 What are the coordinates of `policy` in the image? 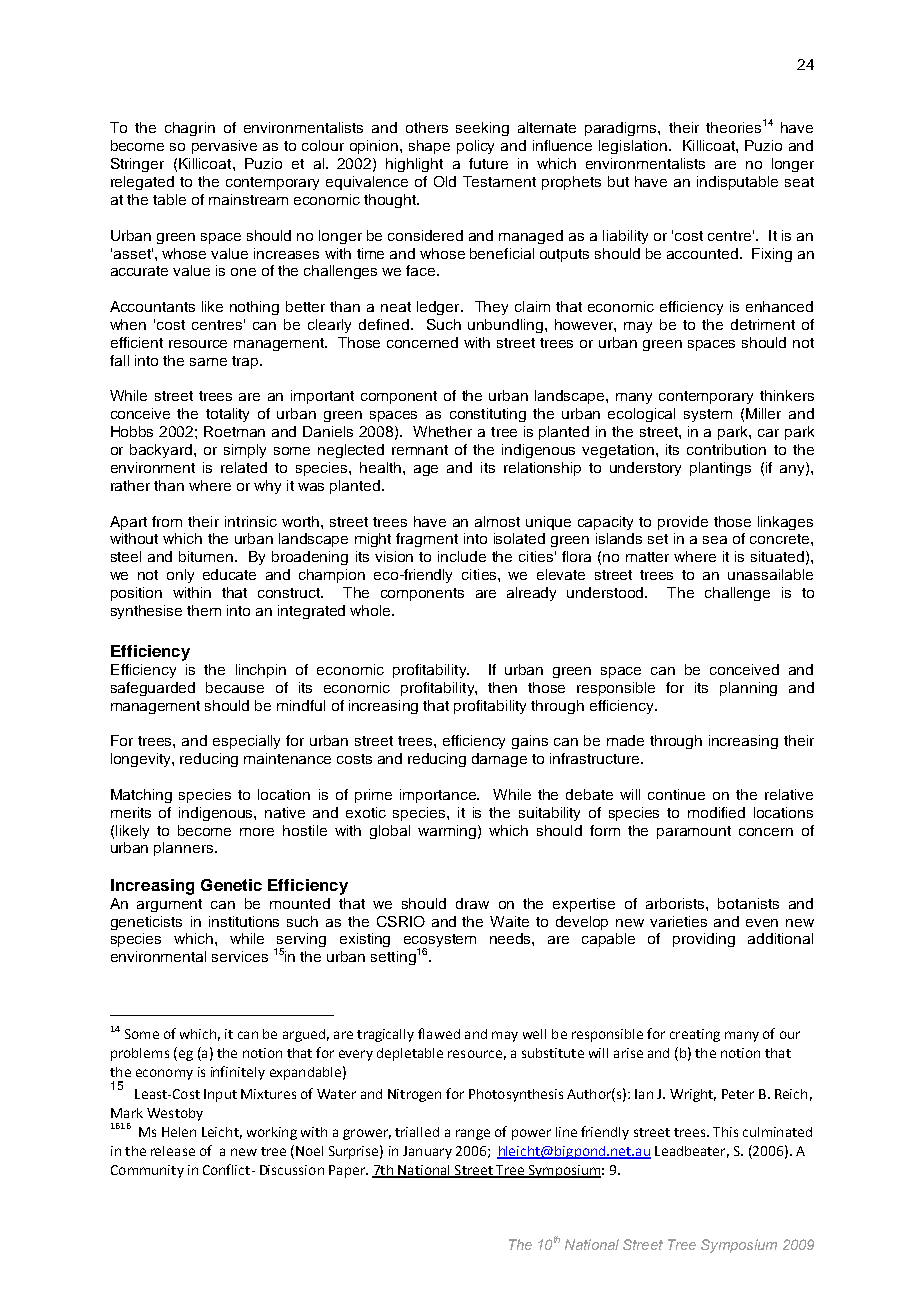 It's located at (475, 147).
